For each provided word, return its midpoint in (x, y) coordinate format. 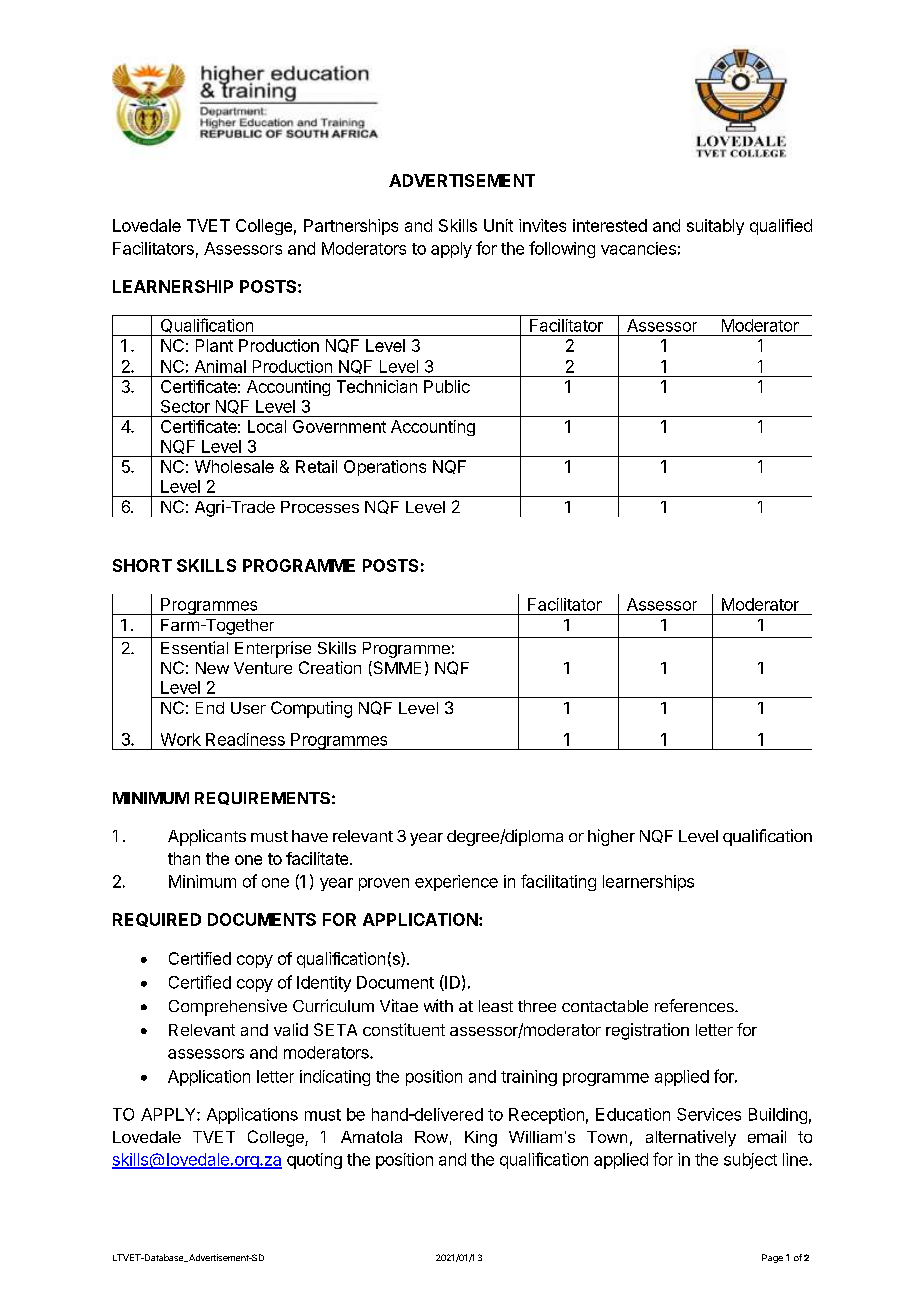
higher (611, 837)
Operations (385, 468)
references (695, 1005)
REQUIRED (157, 920)
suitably (715, 227)
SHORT (142, 565)
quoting (314, 1161)
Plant (214, 345)
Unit (498, 225)
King (481, 1139)
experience (456, 883)
